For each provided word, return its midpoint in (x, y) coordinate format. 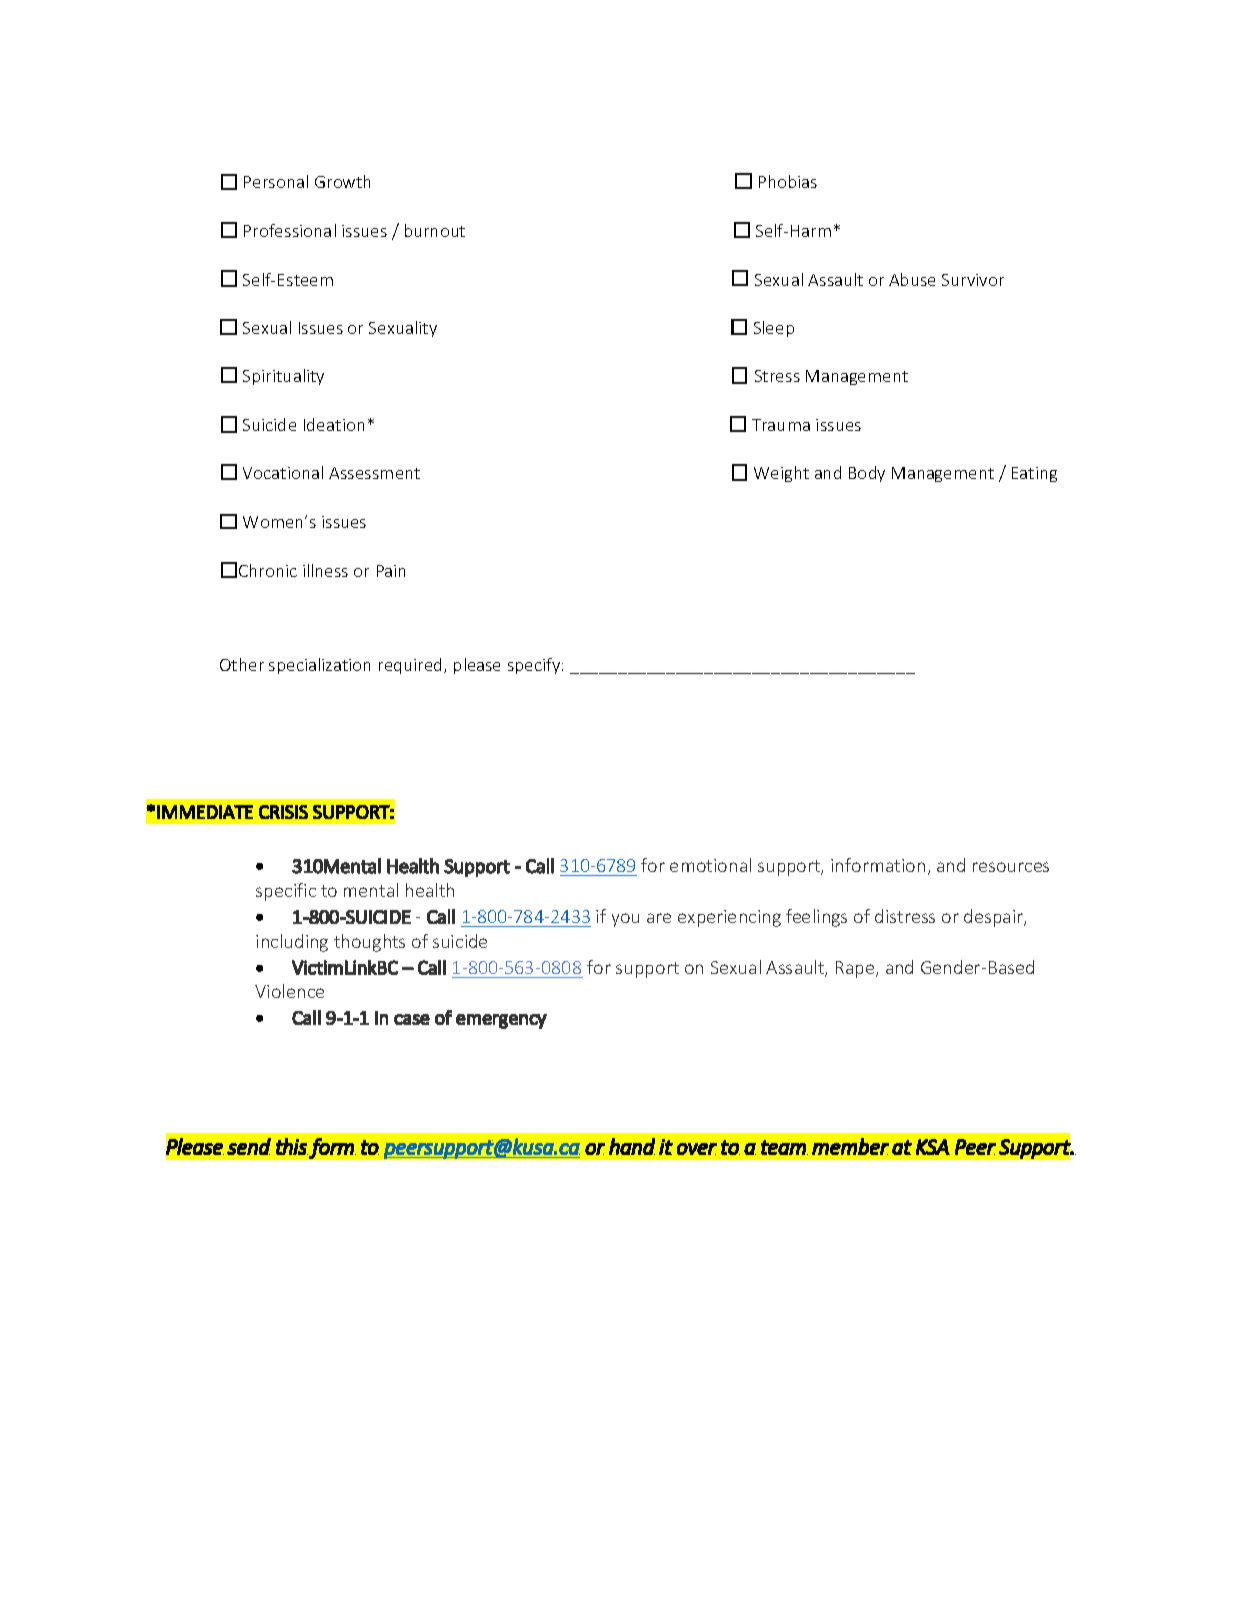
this (292, 1146)
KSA (933, 1147)
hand (632, 1146)
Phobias (788, 181)
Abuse (912, 279)
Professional (290, 230)
